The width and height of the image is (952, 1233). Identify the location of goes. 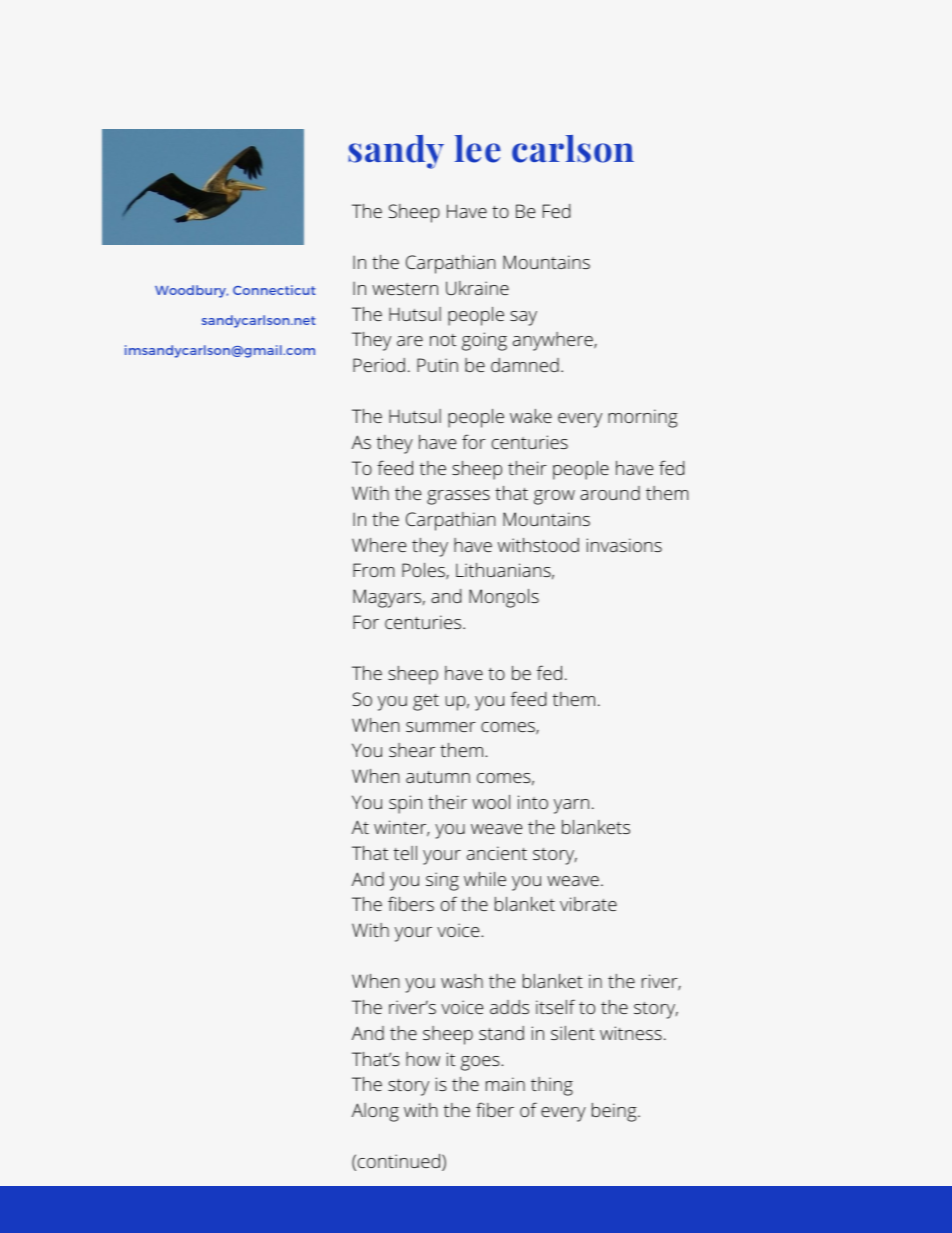
(481, 1063).
